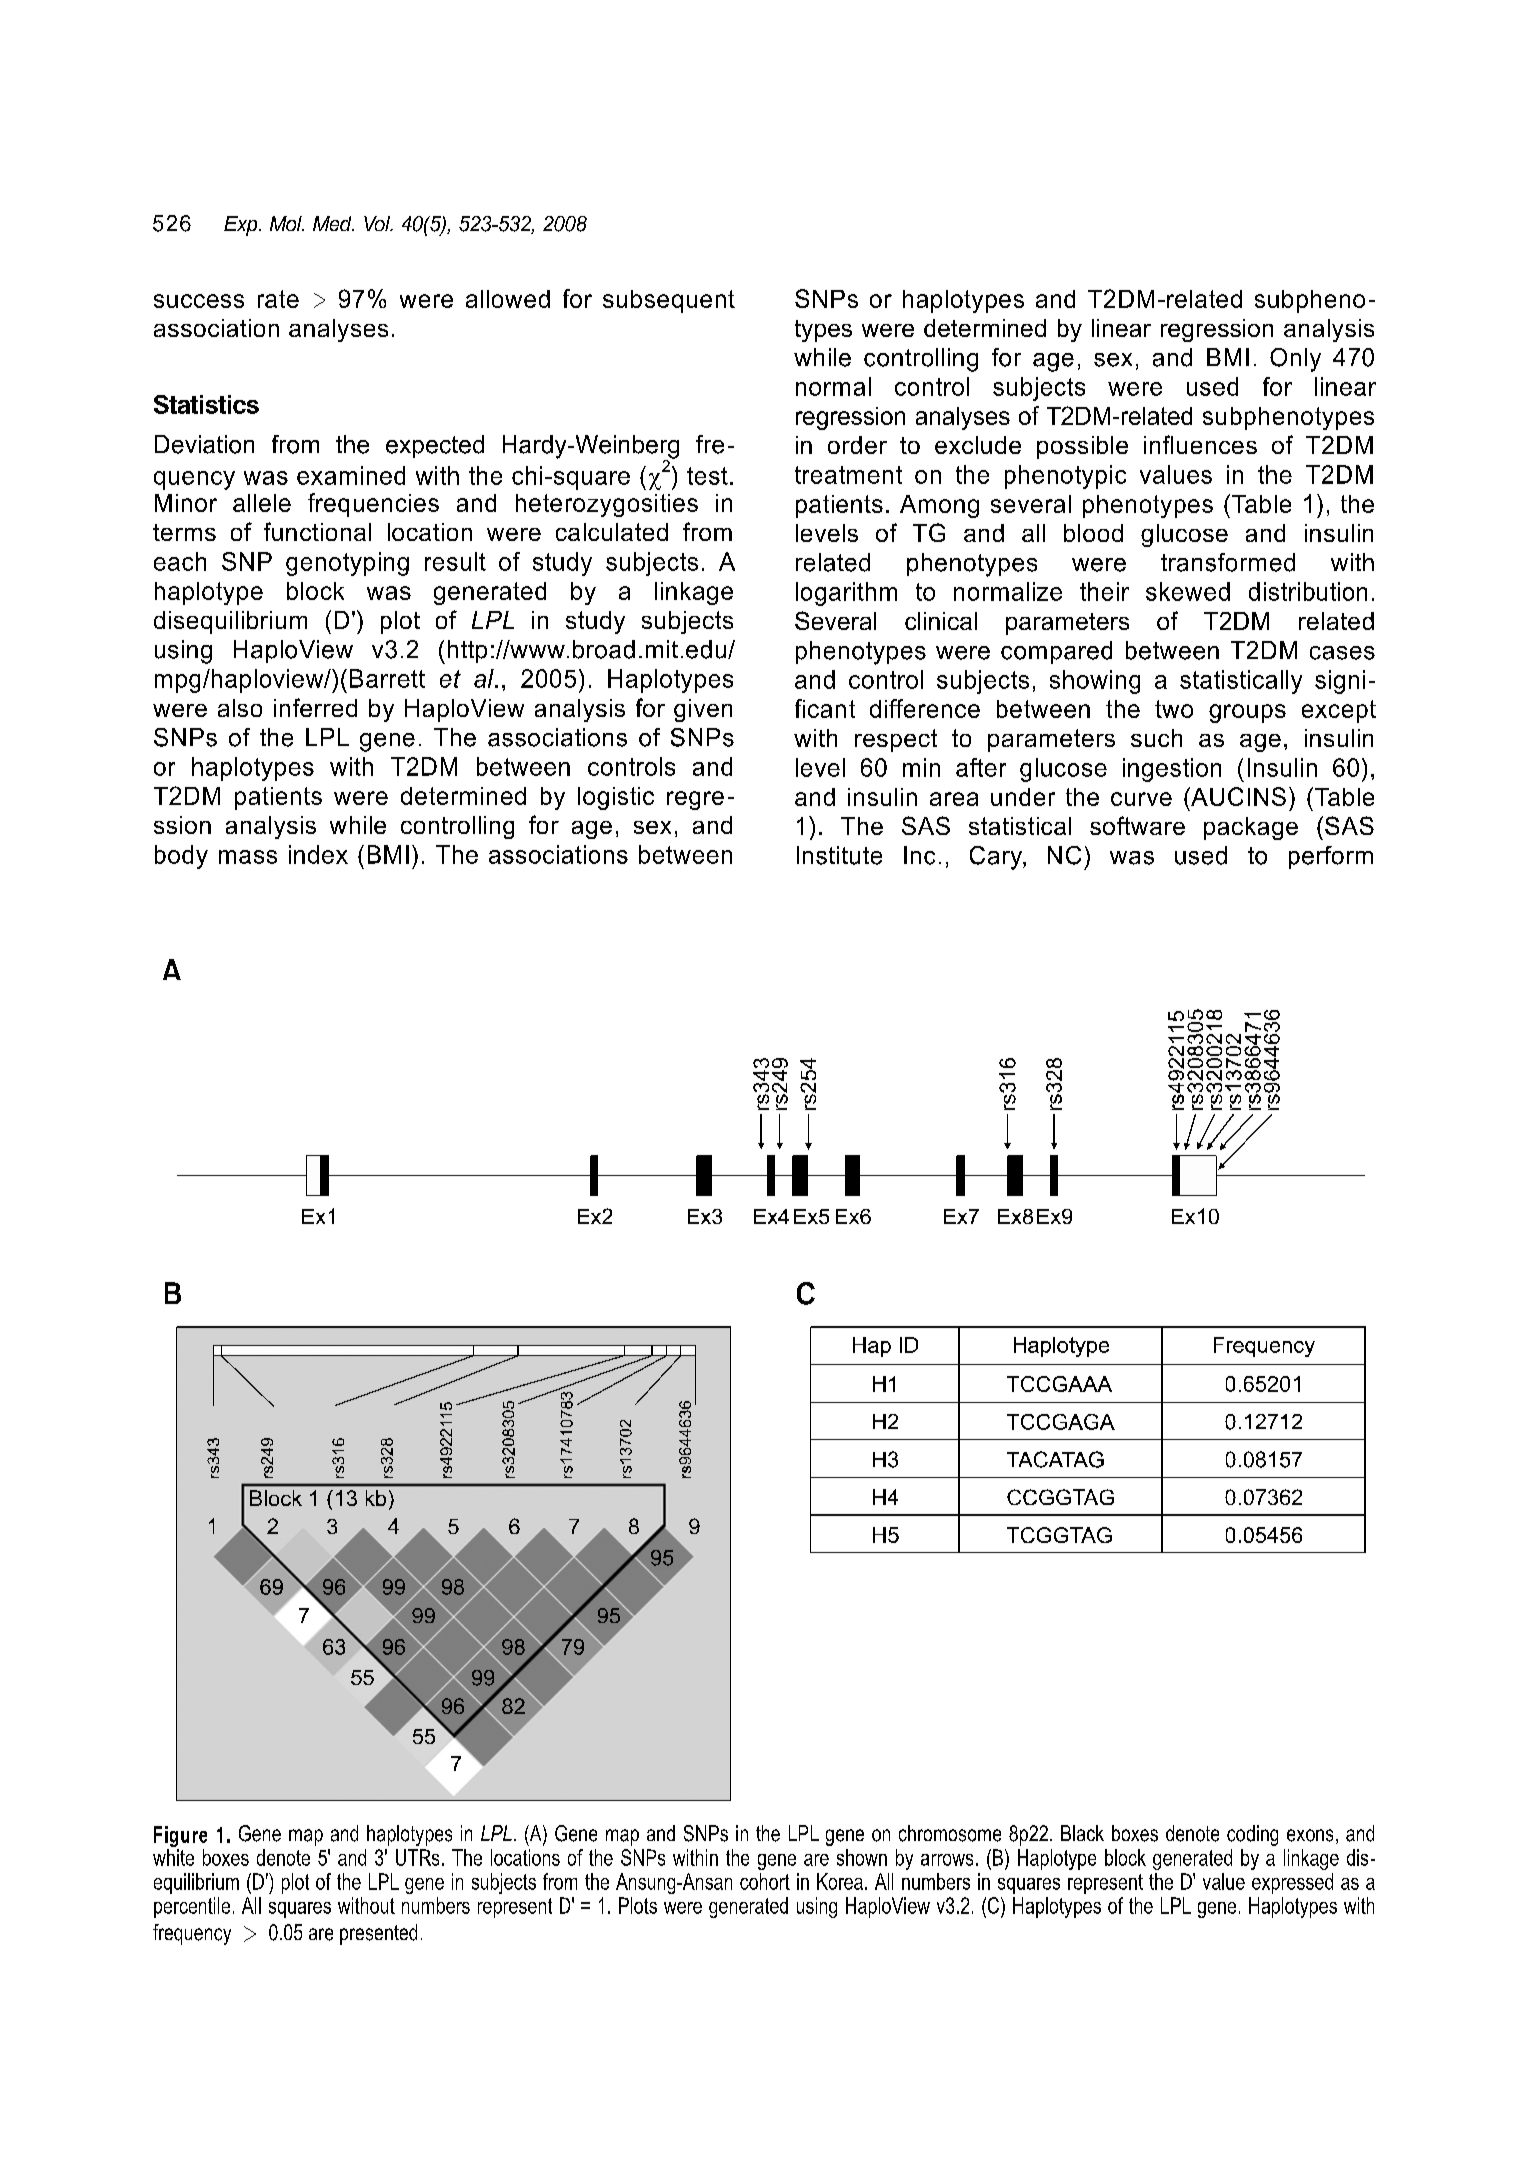  Describe the element at coordinates (1331, 857) in the screenshot. I see `perform` at that location.
